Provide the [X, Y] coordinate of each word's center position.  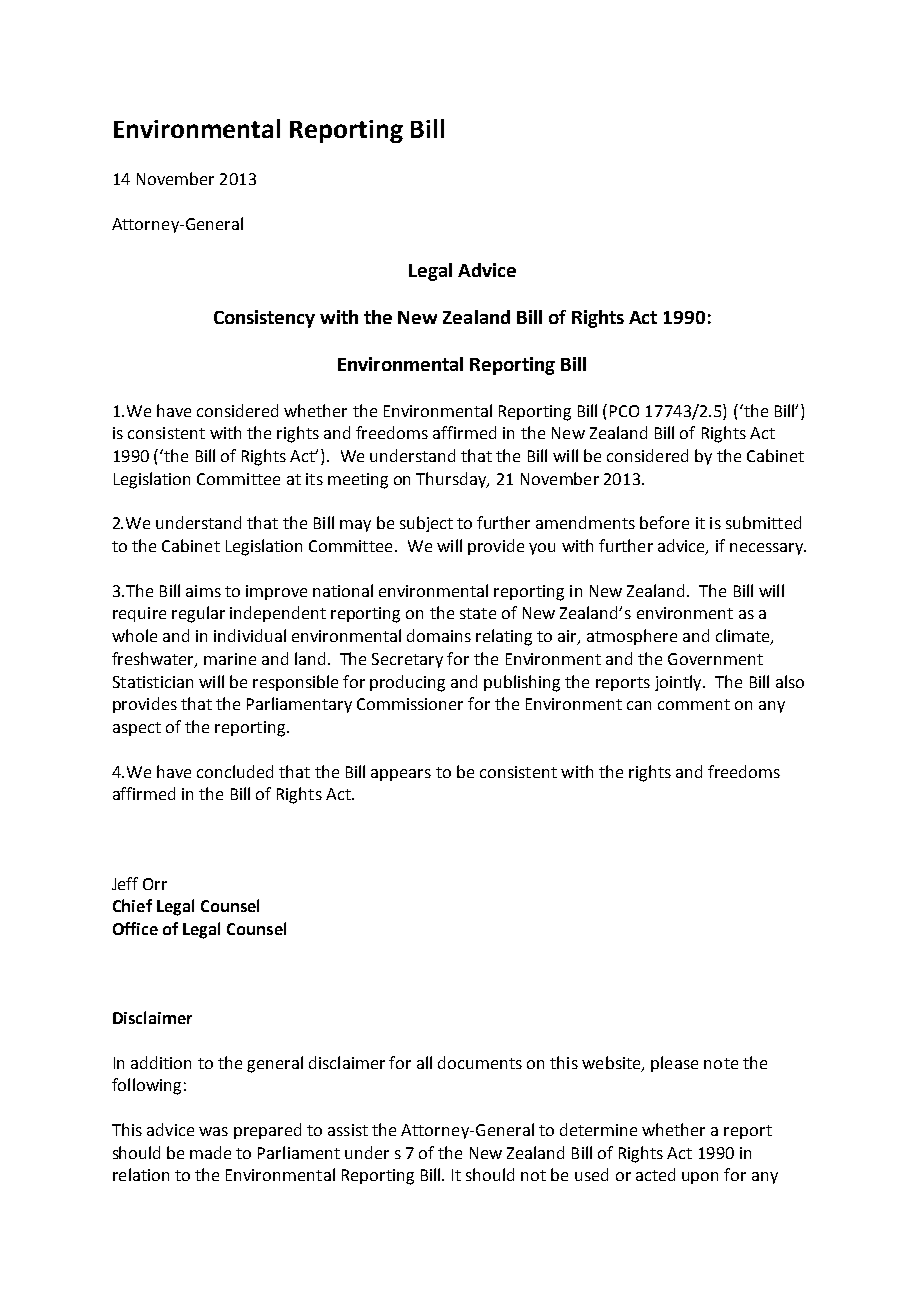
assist [348, 1130]
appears [401, 775]
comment [694, 704]
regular [198, 614]
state [478, 613]
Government [715, 659]
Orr [155, 884]
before [664, 522]
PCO [624, 411]
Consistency [264, 319]
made [210, 1152]
